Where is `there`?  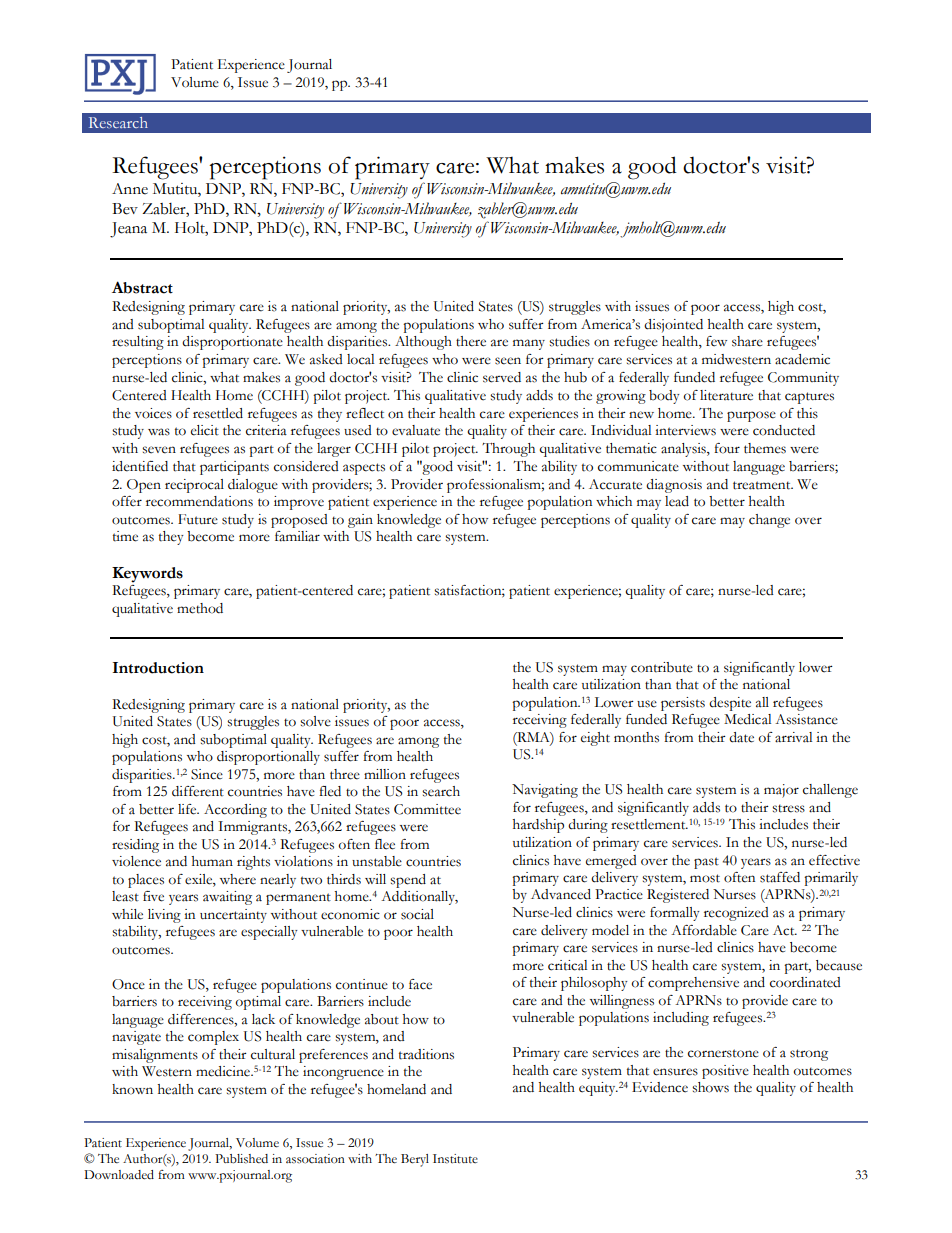 there is located at coordinates (471, 341).
